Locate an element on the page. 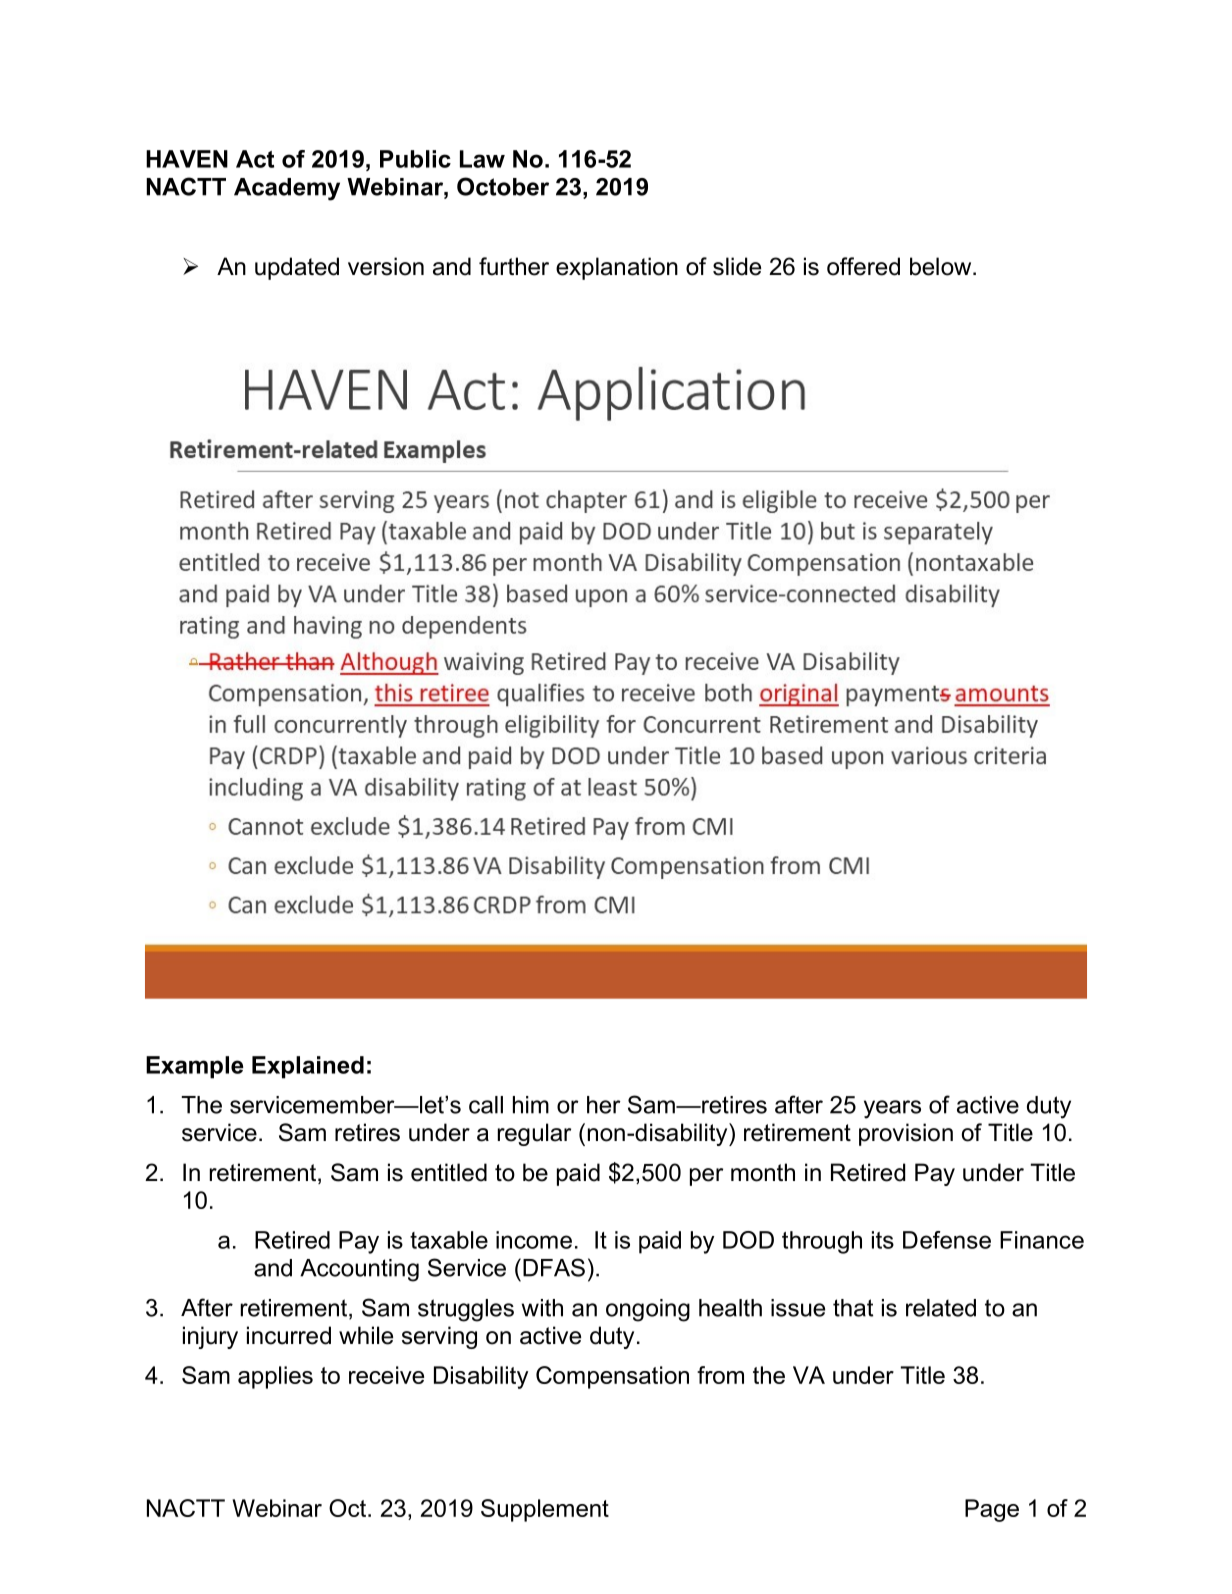  years is located at coordinates (892, 1109).
